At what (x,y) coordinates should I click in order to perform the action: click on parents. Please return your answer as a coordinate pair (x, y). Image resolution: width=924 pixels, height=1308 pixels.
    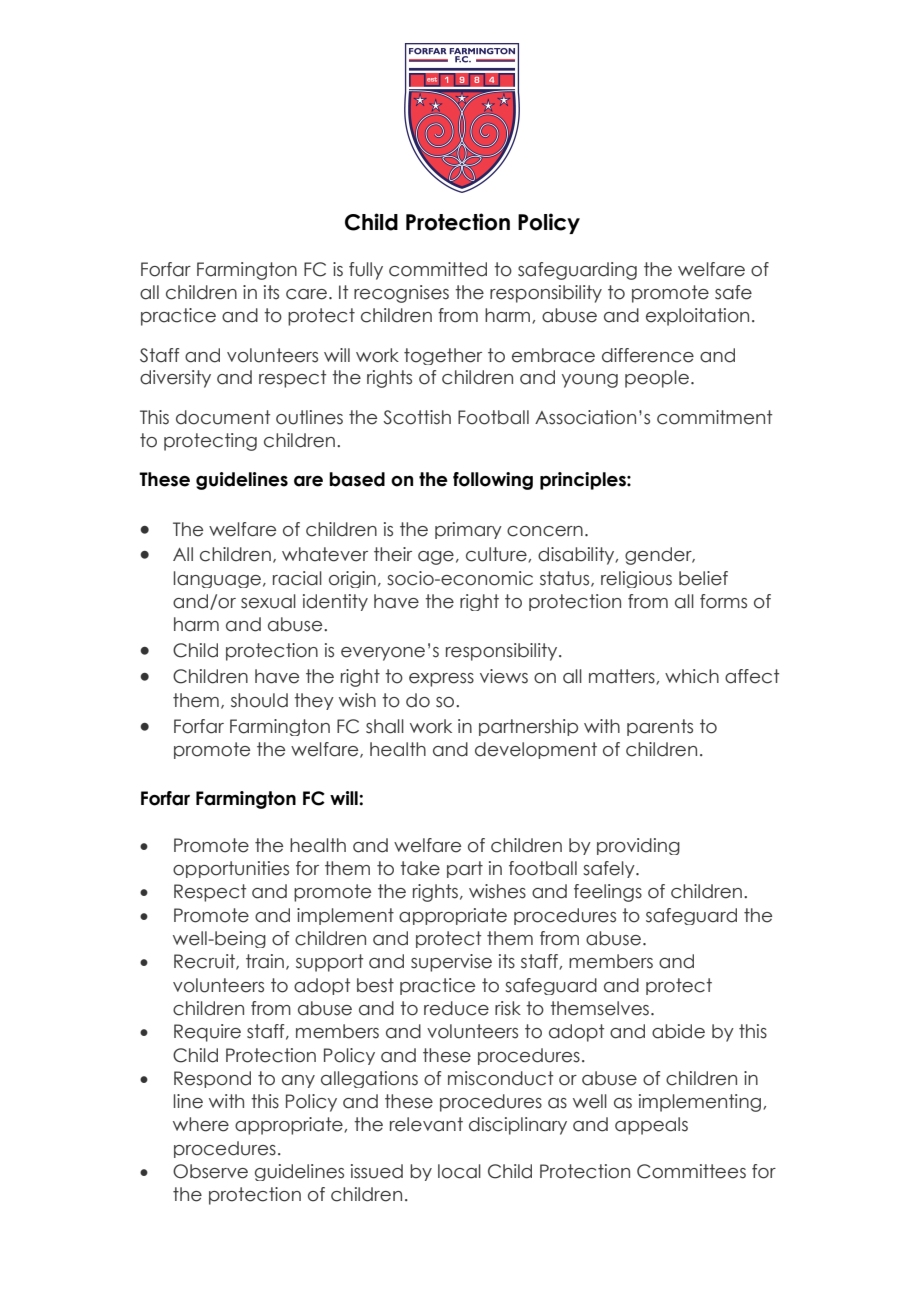
    Looking at the image, I should click on (660, 727).
